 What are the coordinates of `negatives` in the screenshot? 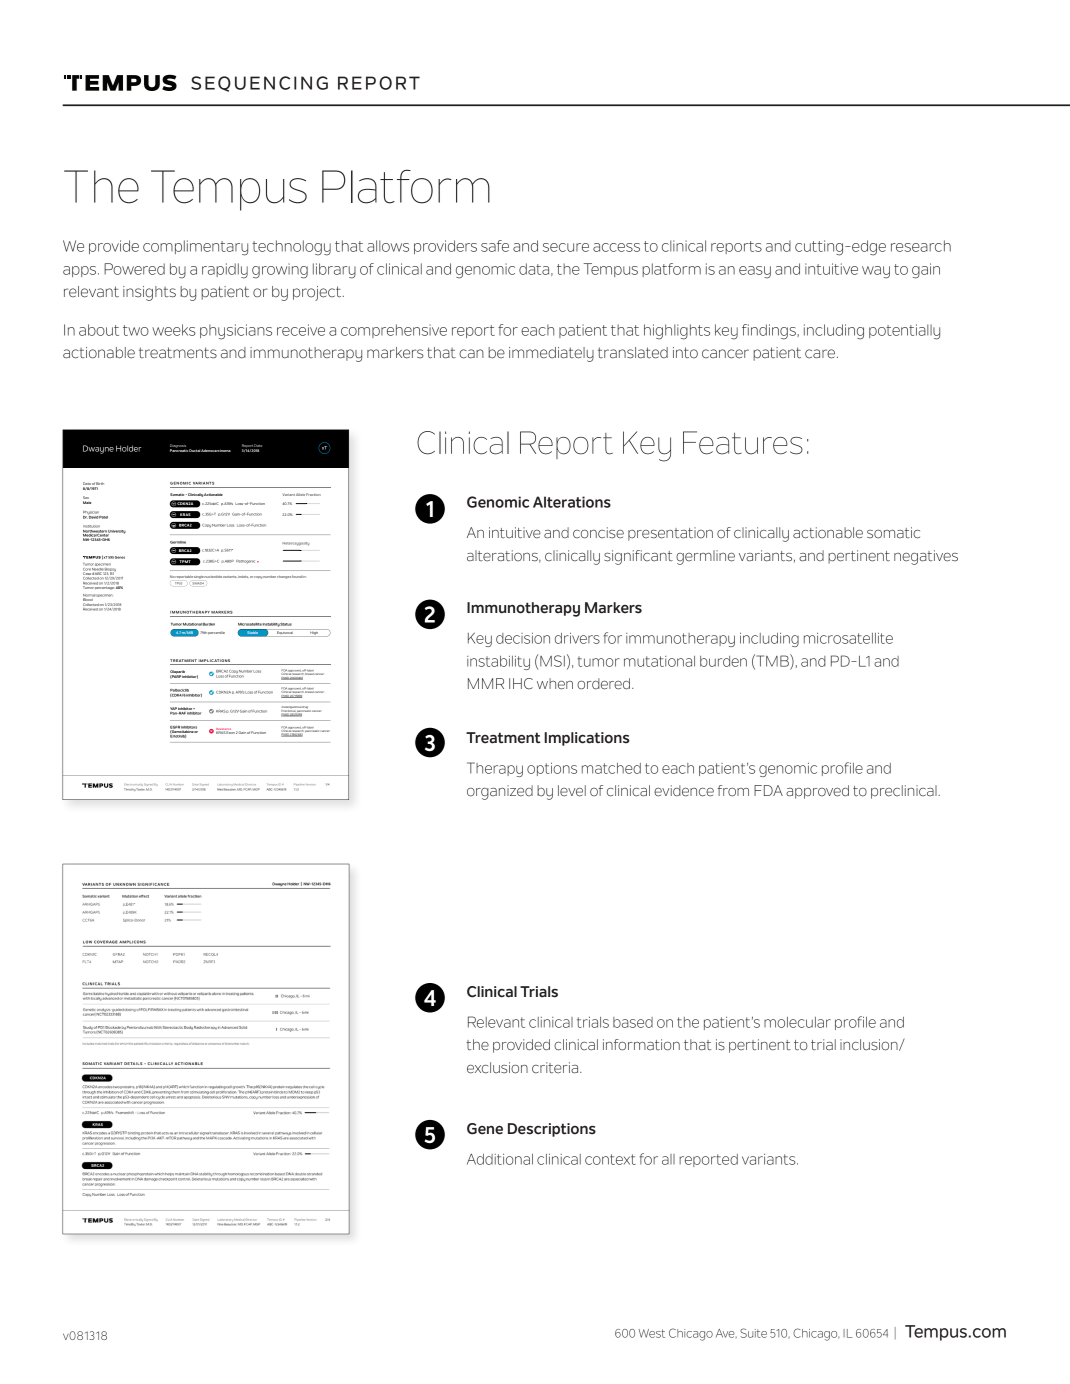 It's located at (926, 557).
